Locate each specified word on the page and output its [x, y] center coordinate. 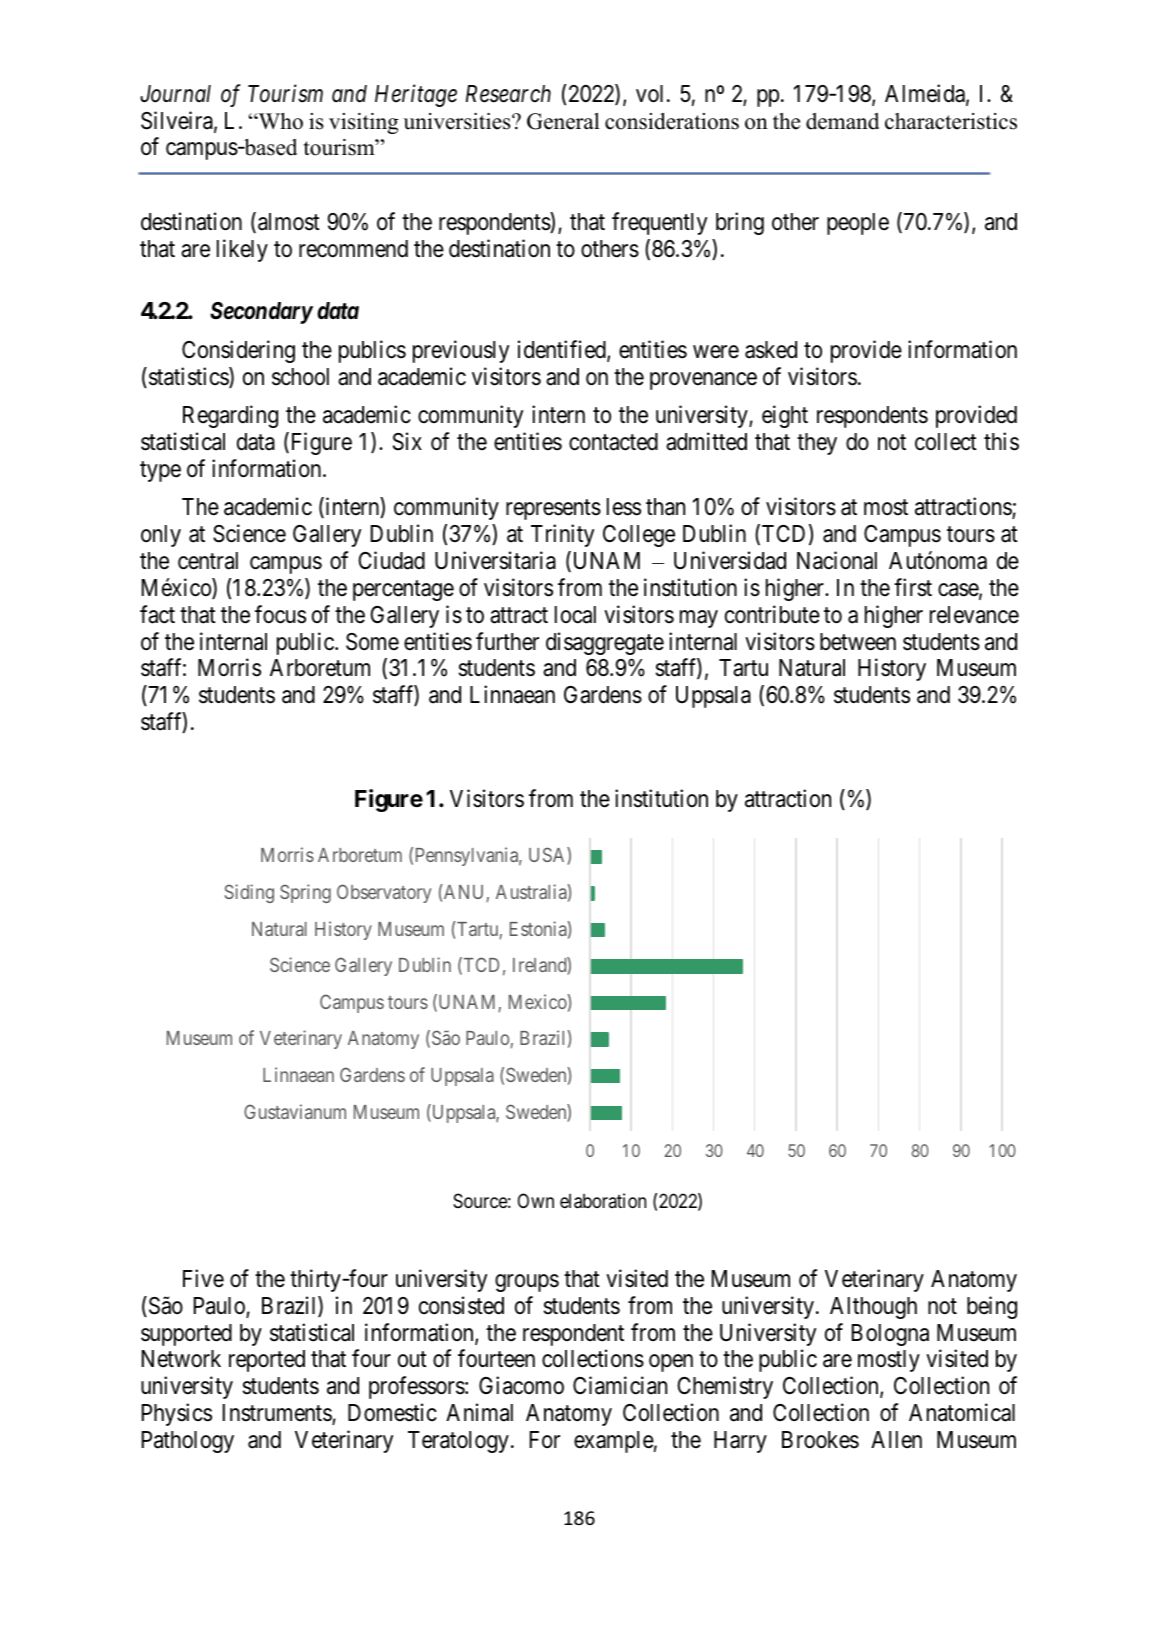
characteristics [951, 121]
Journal [175, 94]
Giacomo [521, 1385]
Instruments [278, 1414]
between [858, 642]
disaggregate [605, 643]
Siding [249, 893]
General [563, 121]
